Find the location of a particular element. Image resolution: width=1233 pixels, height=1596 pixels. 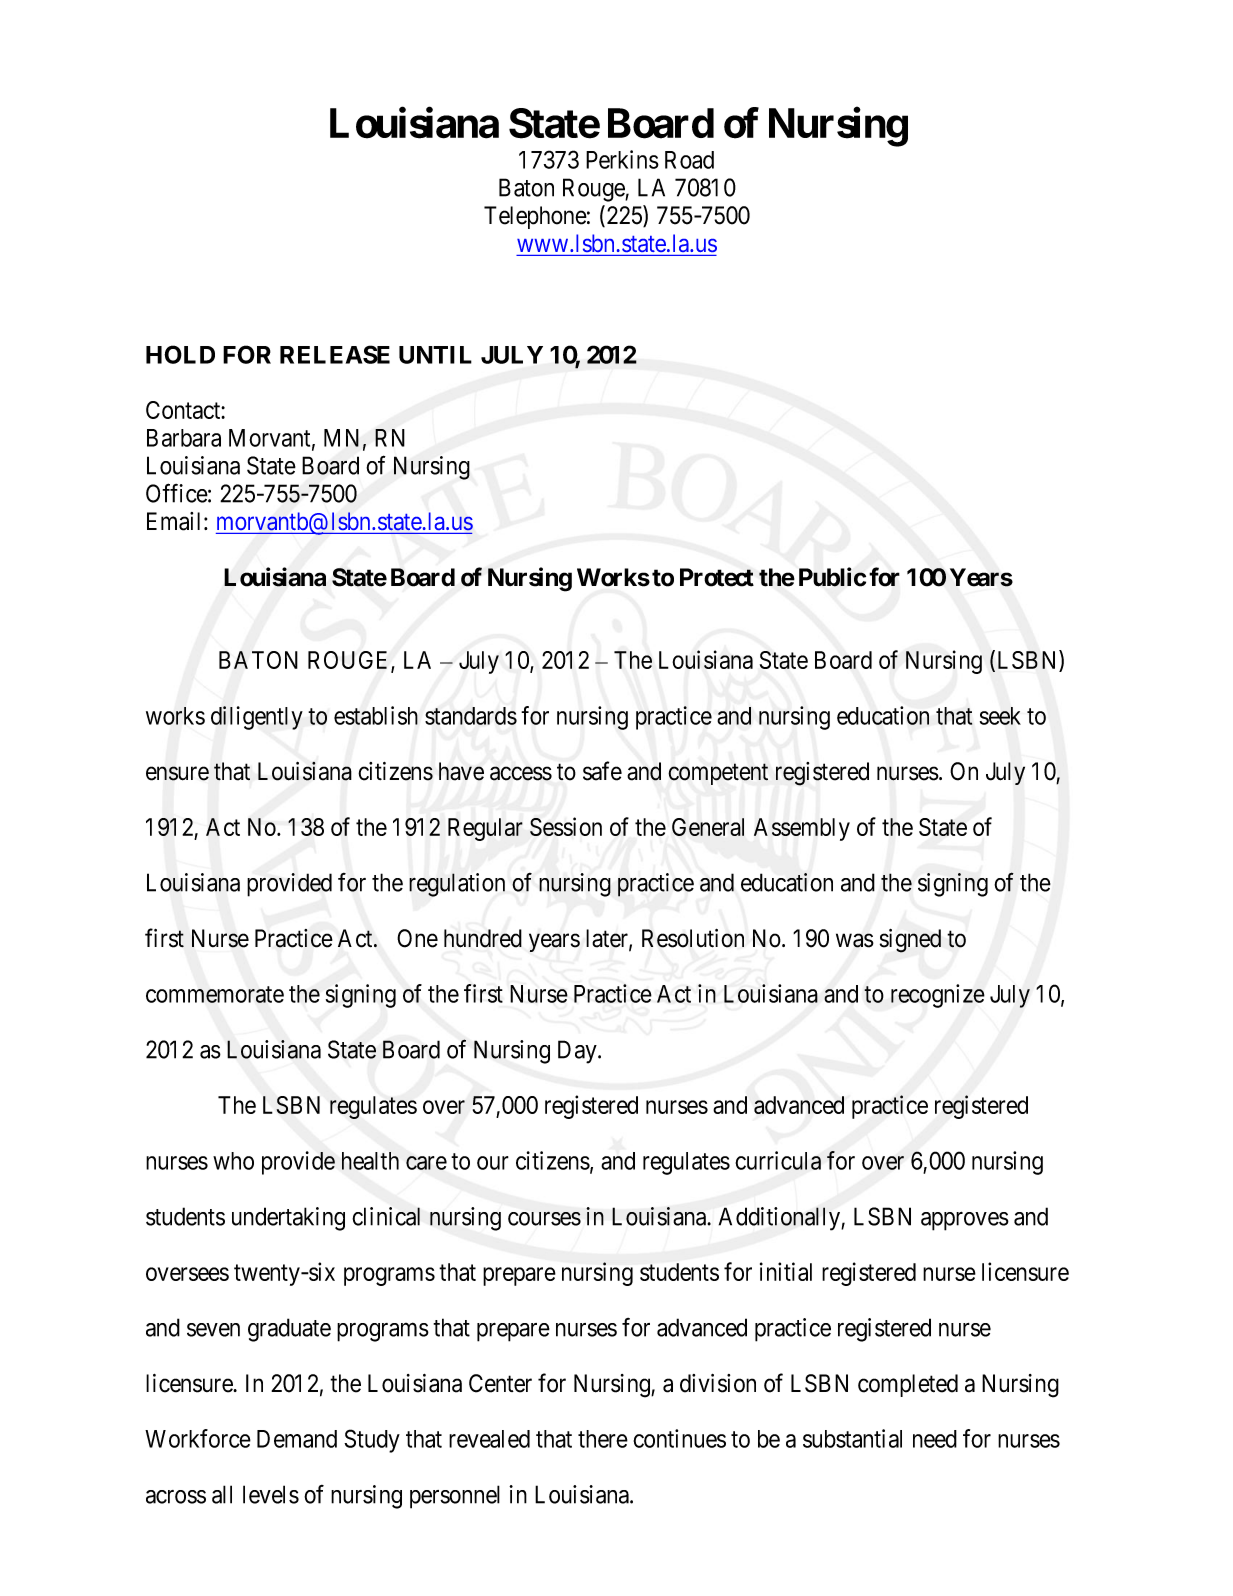

seek is located at coordinates (1000, 716).
